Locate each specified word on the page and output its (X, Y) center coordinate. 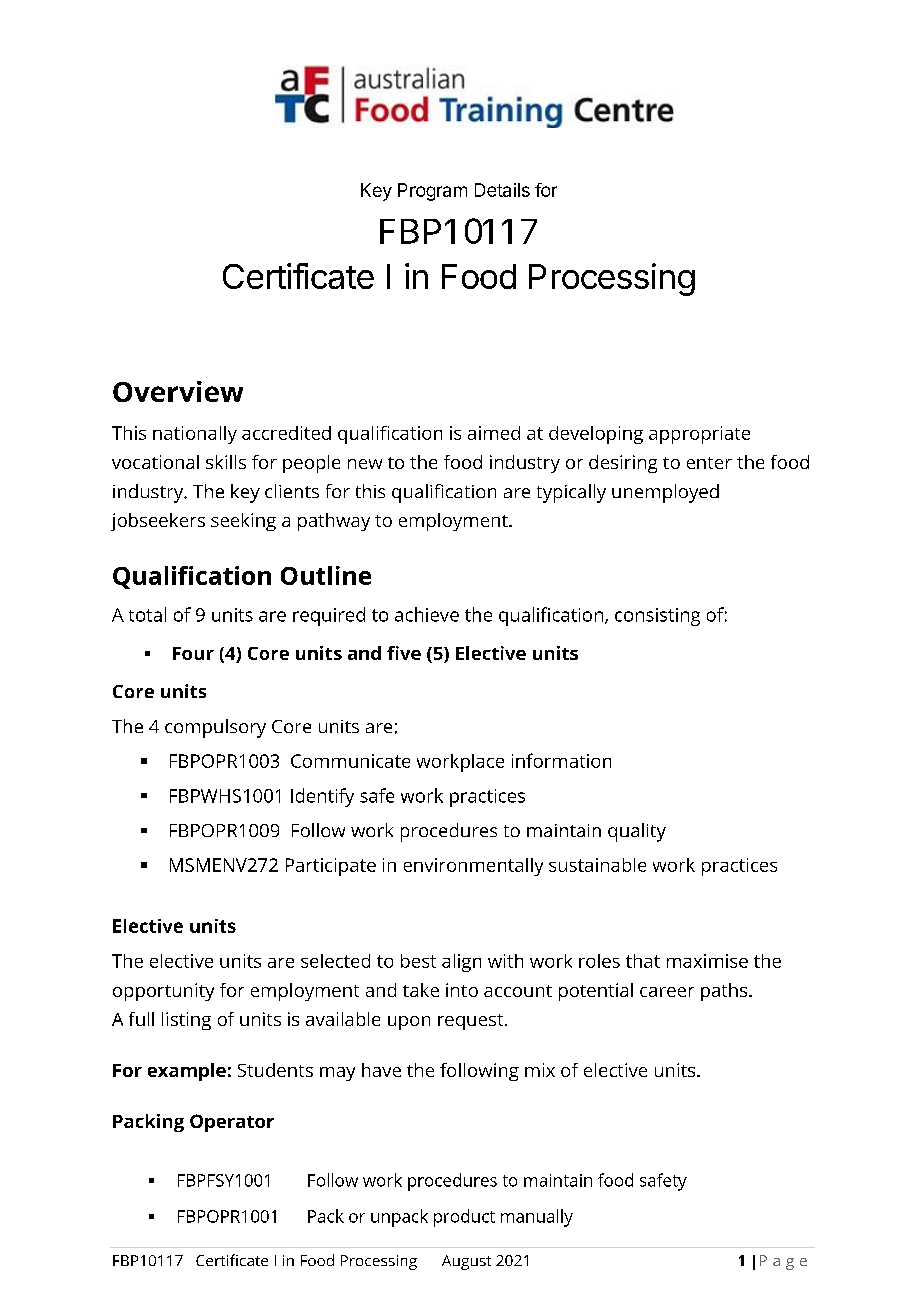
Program (432, 192)
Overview (178, 391)
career (667, 992)
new (365, 464)
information (561, 760)
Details (502, 190)
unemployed (665, 493)
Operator (232, 1123)
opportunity (163, 992)
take (421, 990)
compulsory (215, 728)
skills (226, 462)
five (404, 653)
